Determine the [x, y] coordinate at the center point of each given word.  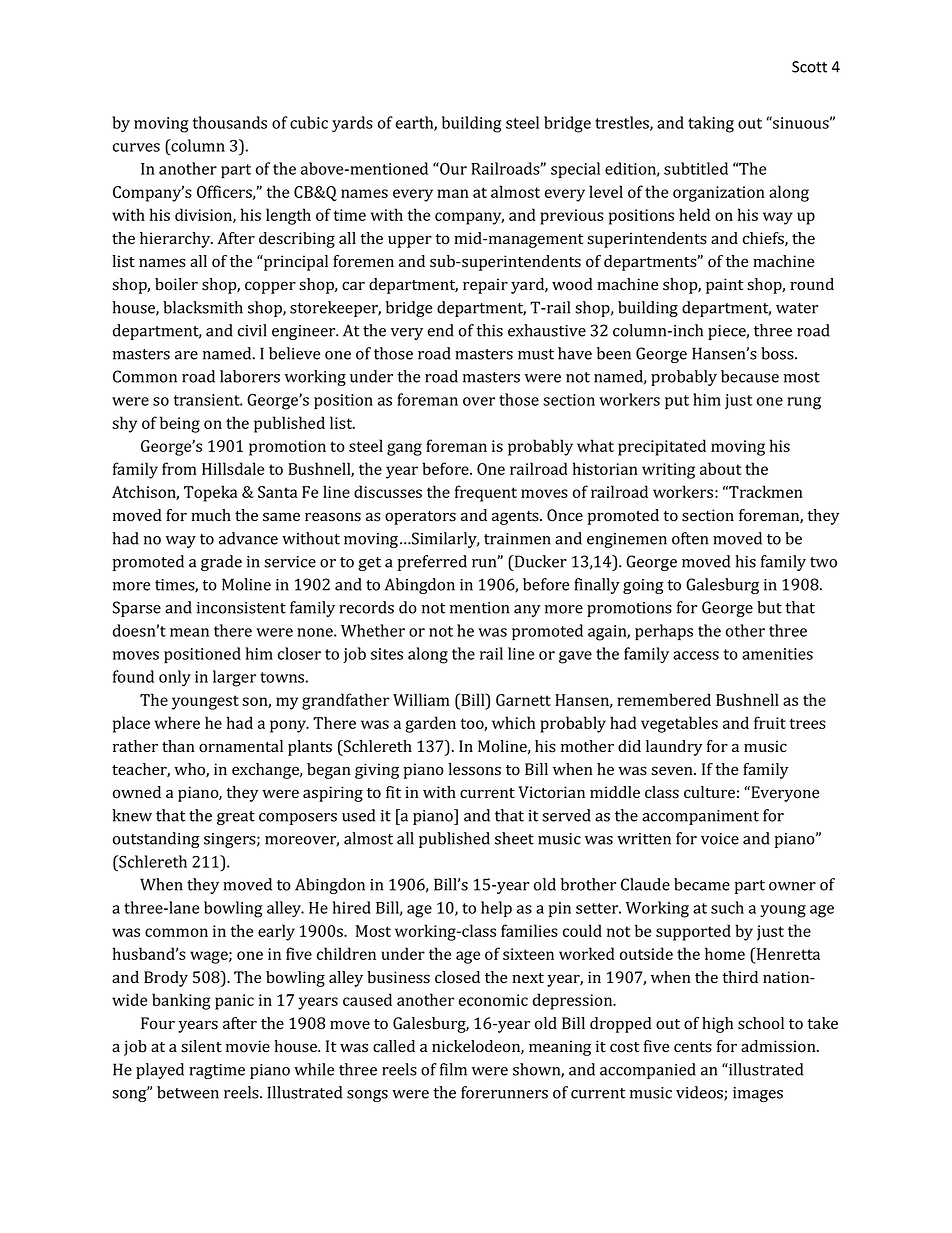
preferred [432, 563]
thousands [230, 122]
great [236, 818]
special [575, 170]
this [490, 330]
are [186, 355]
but [769, 607]
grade [221, 563]
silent [201, 1046]
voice [720, 839]
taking [711, 124]
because [750, 376]
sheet [514, 838]
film [453, 1069]
